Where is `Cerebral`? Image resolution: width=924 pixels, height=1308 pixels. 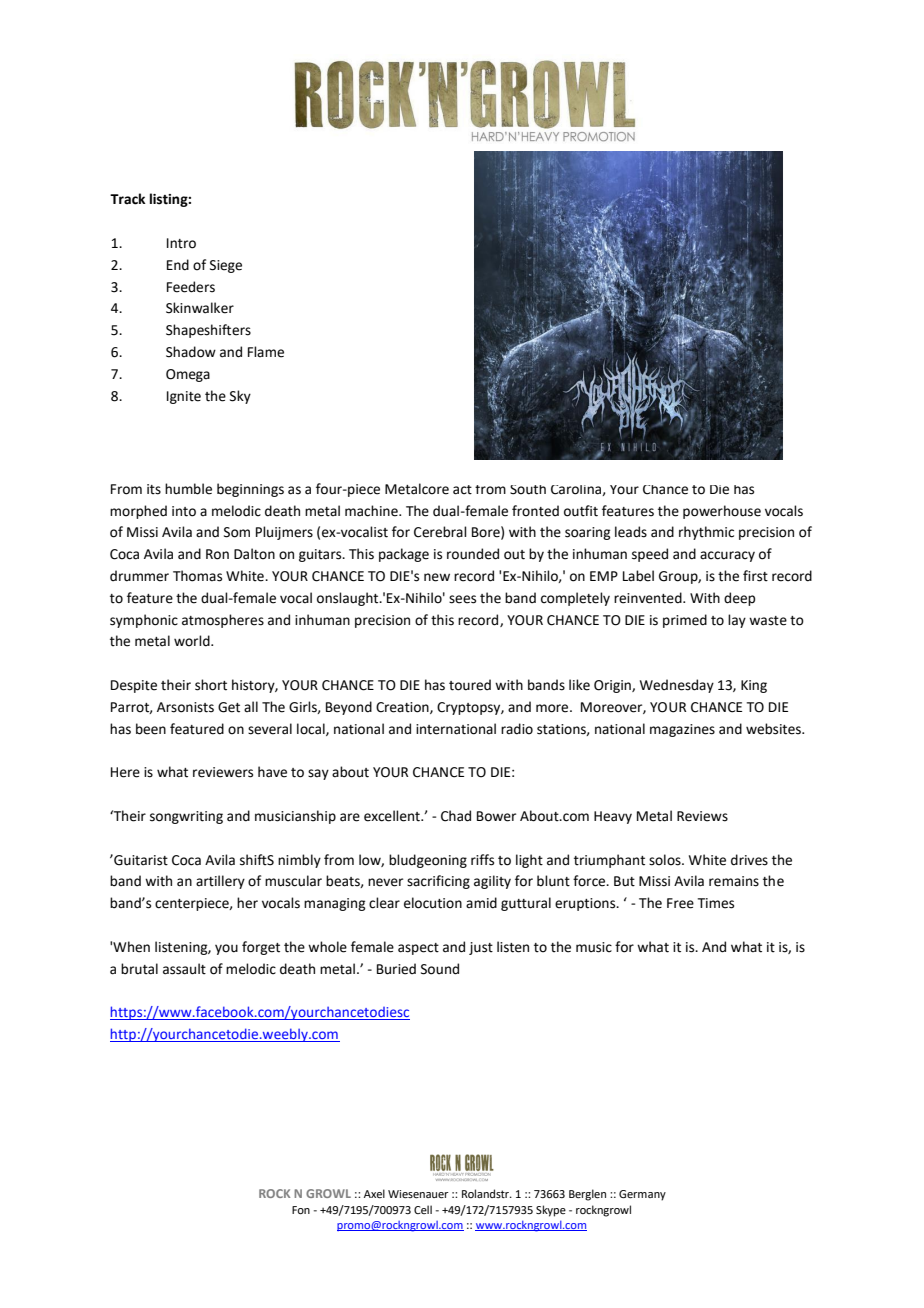
Cerebral is located at coordinates (440, 532).
